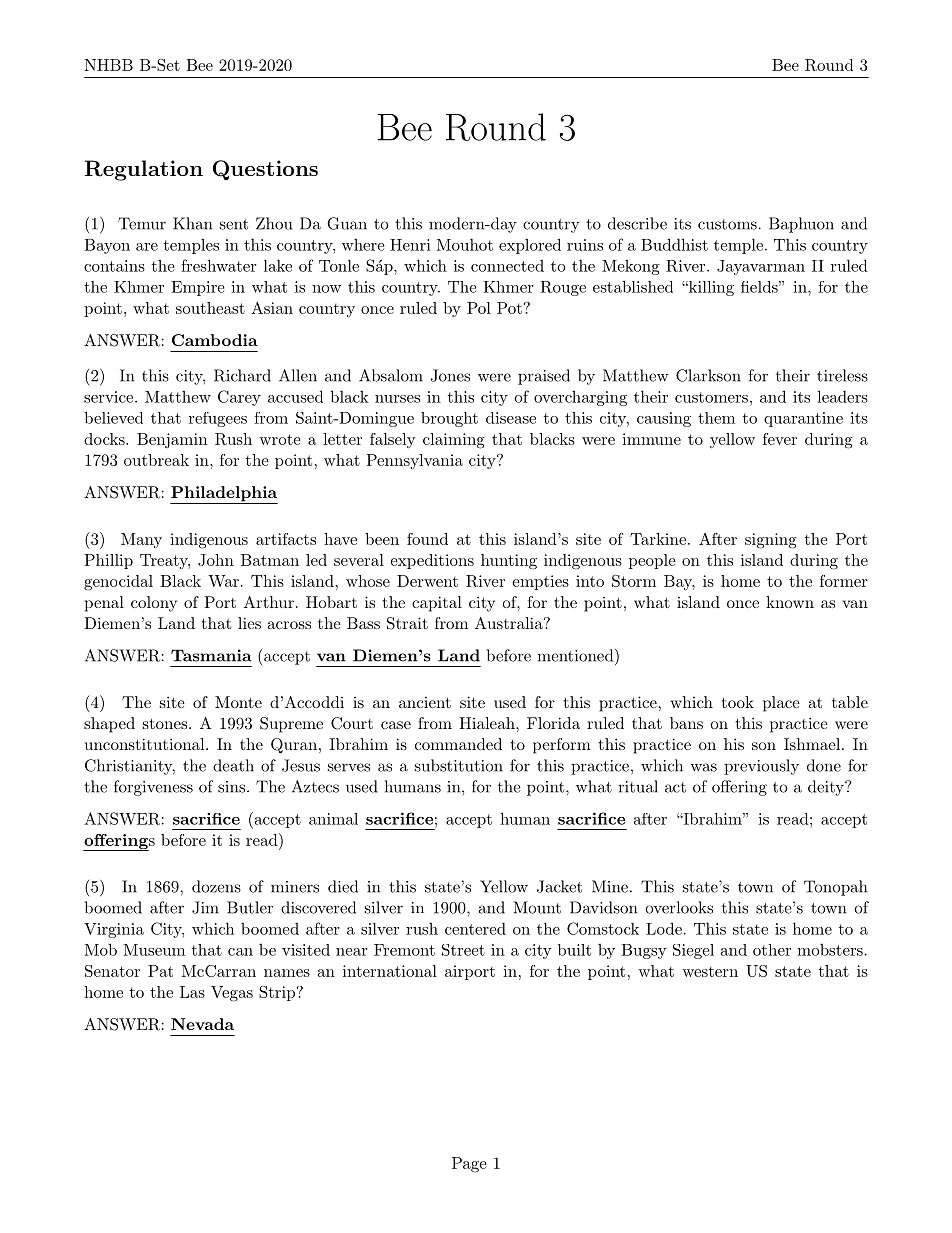 The width and height of the screenshot is (952, 1233). Describe the element at coordinates (469, 1165) in the screenshot. I see `Page` at that location.
